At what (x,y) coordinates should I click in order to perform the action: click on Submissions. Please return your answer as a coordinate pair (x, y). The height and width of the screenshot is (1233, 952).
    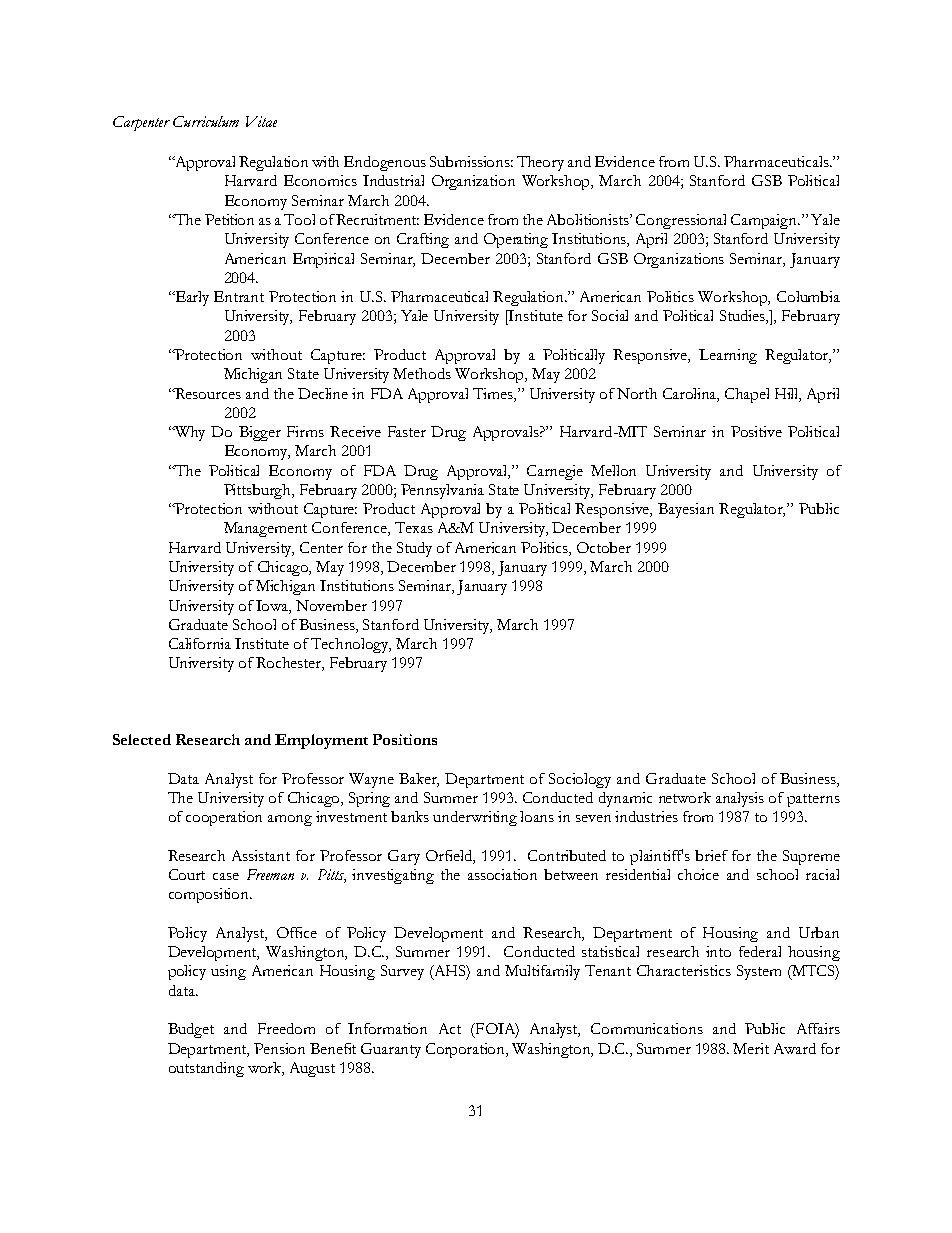
    Looking at the image, I should click on (471, 161).
